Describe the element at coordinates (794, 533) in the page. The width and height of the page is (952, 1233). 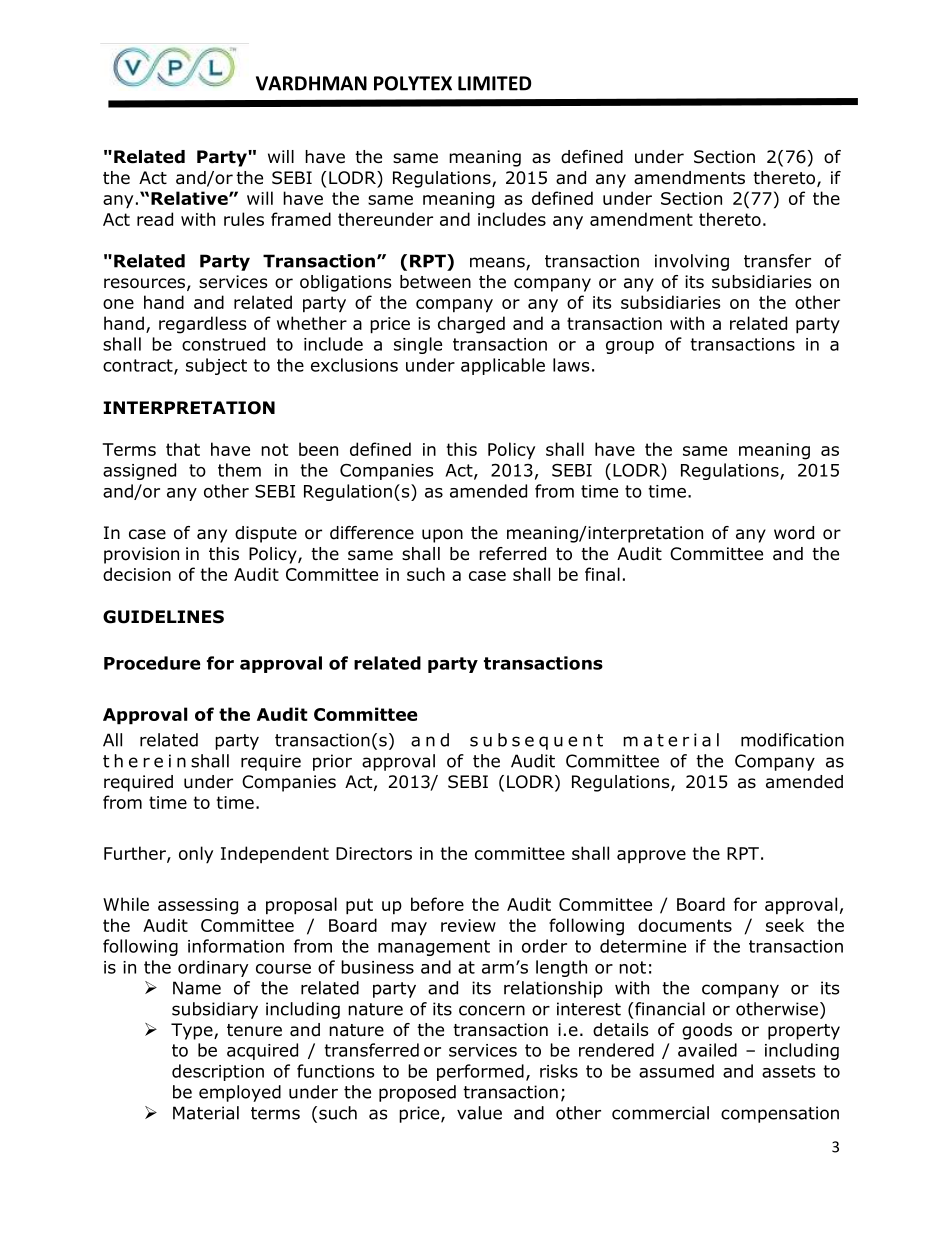
I see `word` at that location.
